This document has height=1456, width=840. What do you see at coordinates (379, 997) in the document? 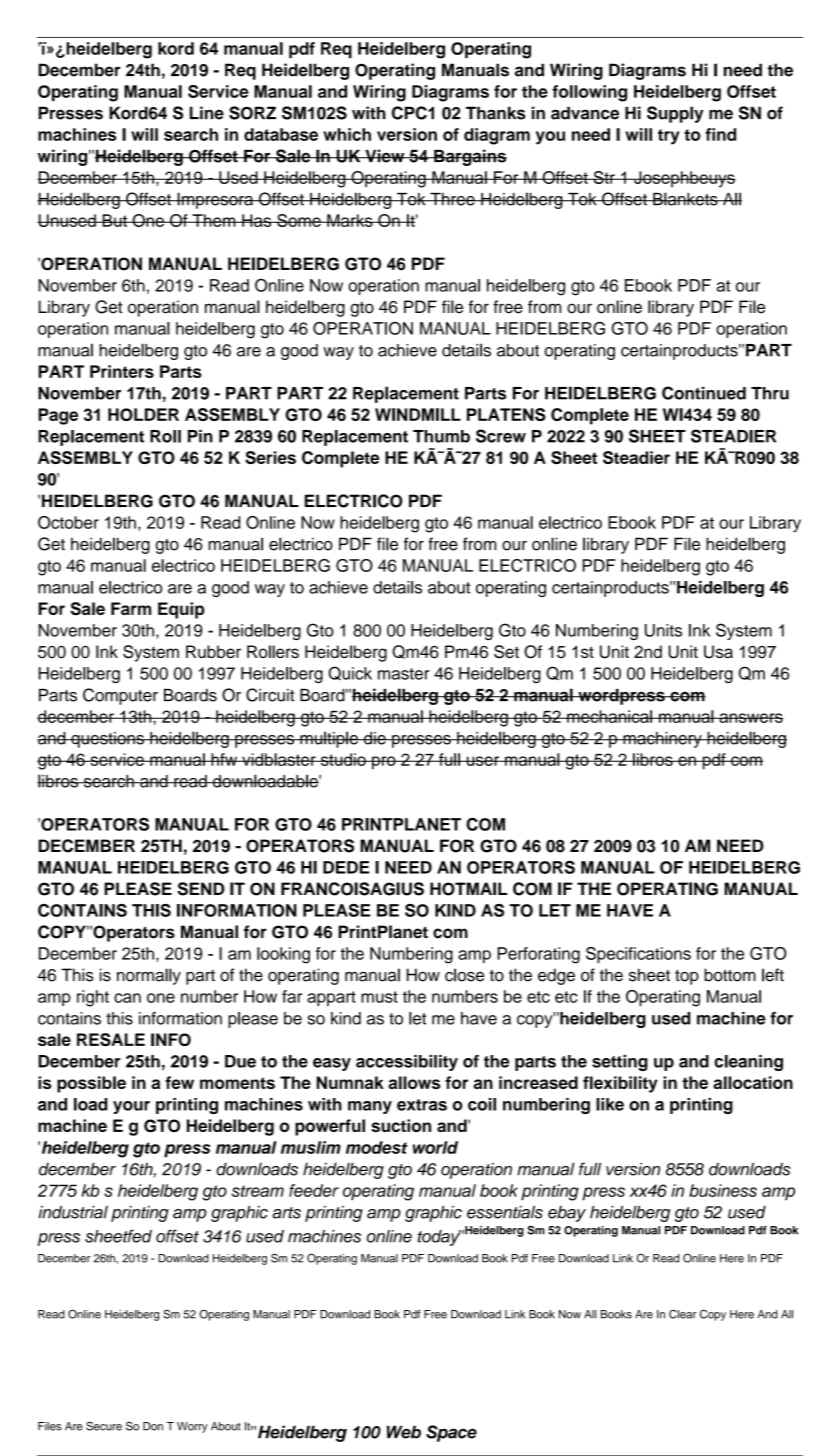
I see `must` at bounding box center [379, 997].
